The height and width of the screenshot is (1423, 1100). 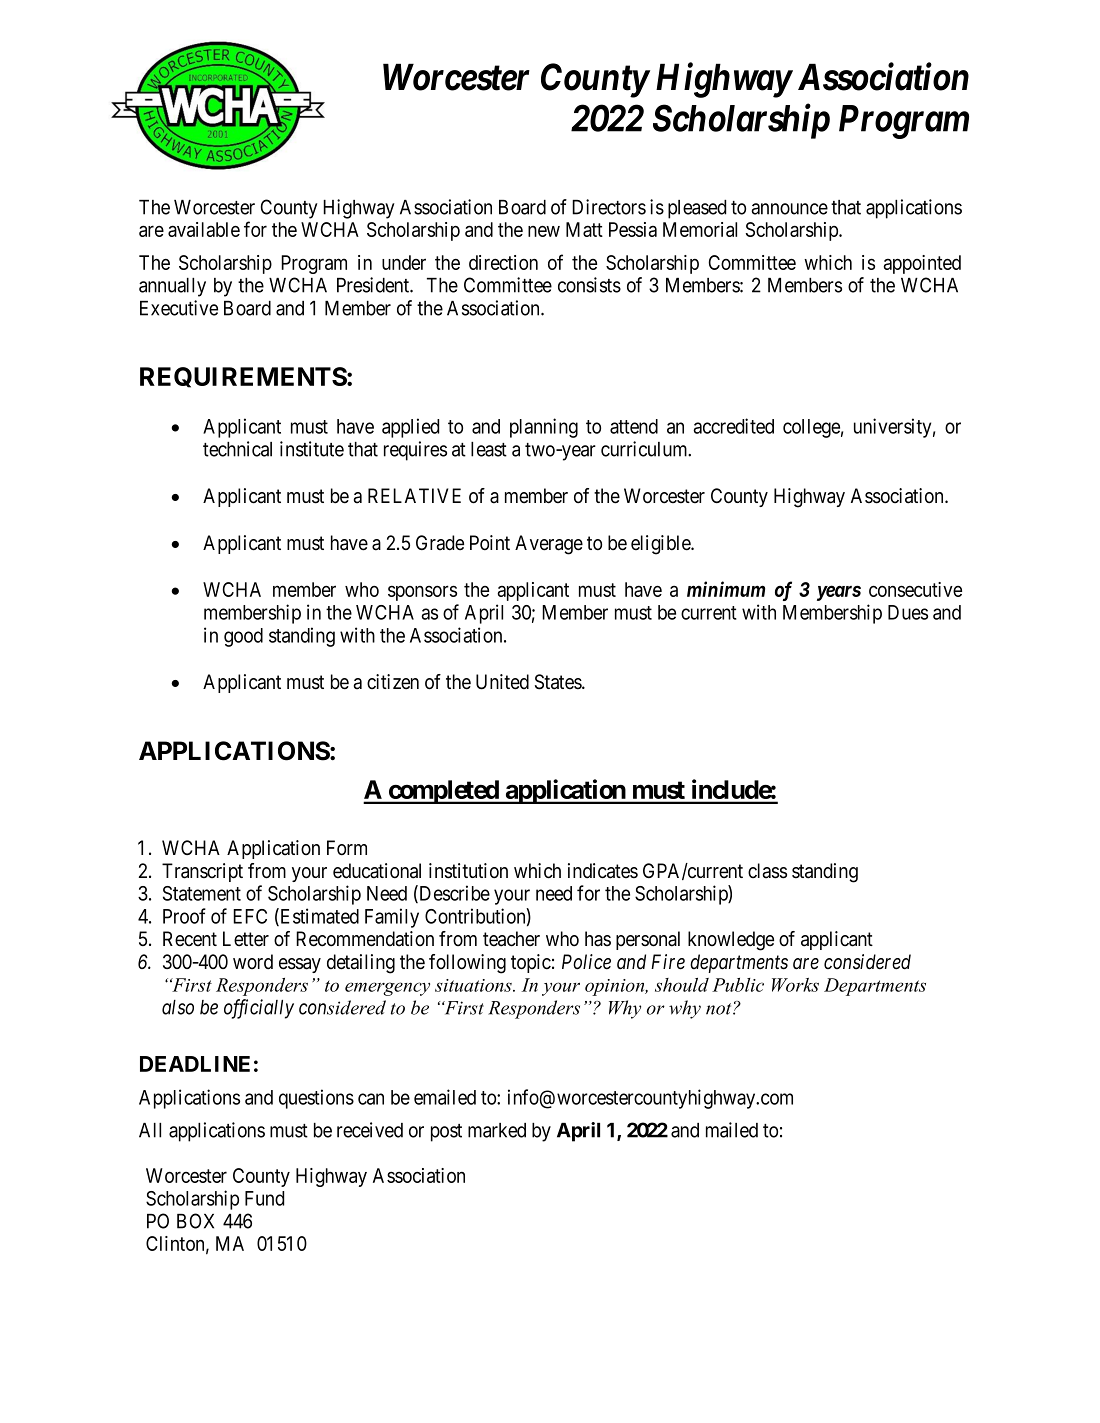 I want to click on good, so click(x=243, y=637).
